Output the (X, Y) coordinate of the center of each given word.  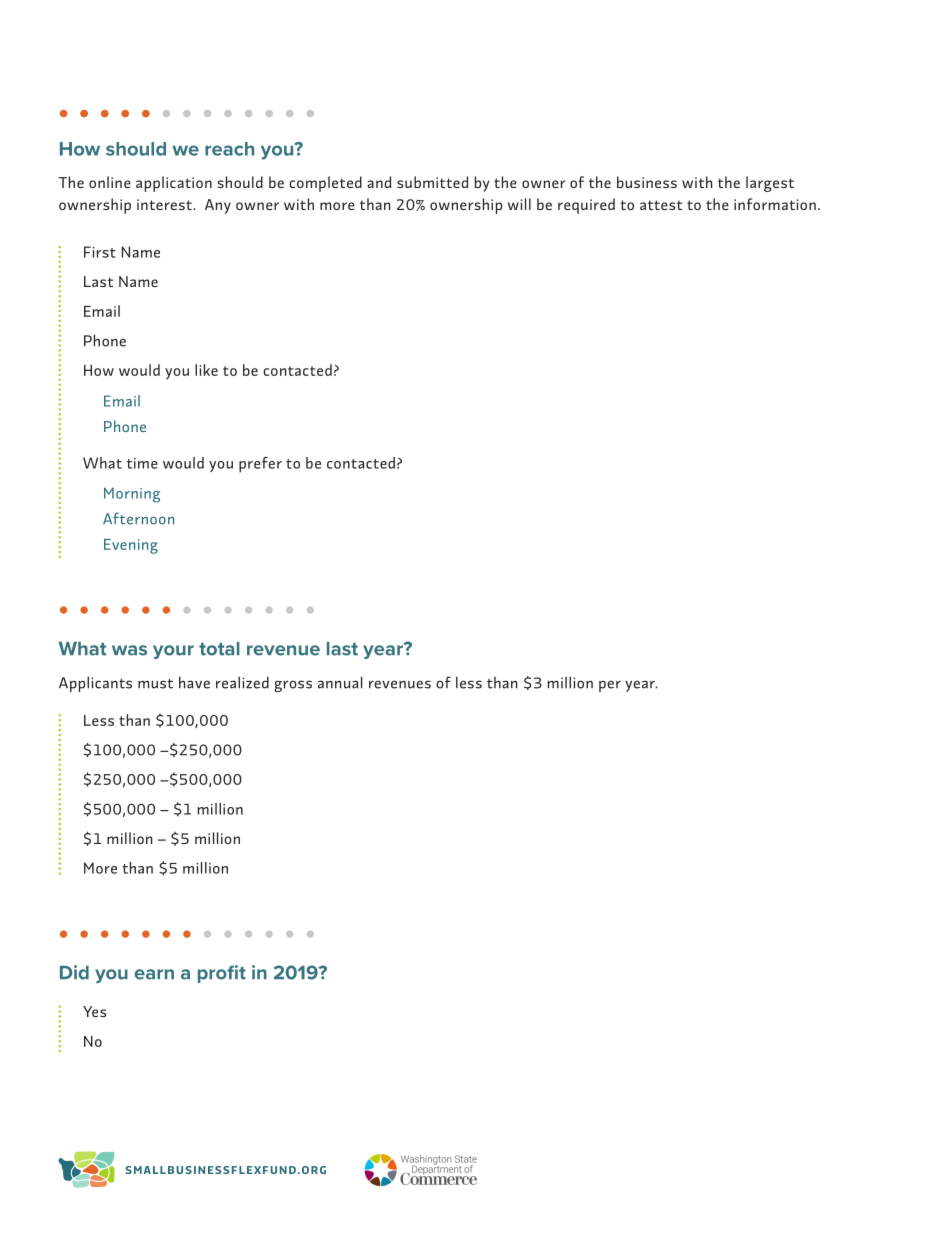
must (155, 683)
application (174, 184)
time (142, 463)
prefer (260, 465)
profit (222, 974)
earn (154, 974)
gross (293, 686)
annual (340, 682)
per (610, 686)
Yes (94, 1011)
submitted (432, 182)
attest (661, 205)
